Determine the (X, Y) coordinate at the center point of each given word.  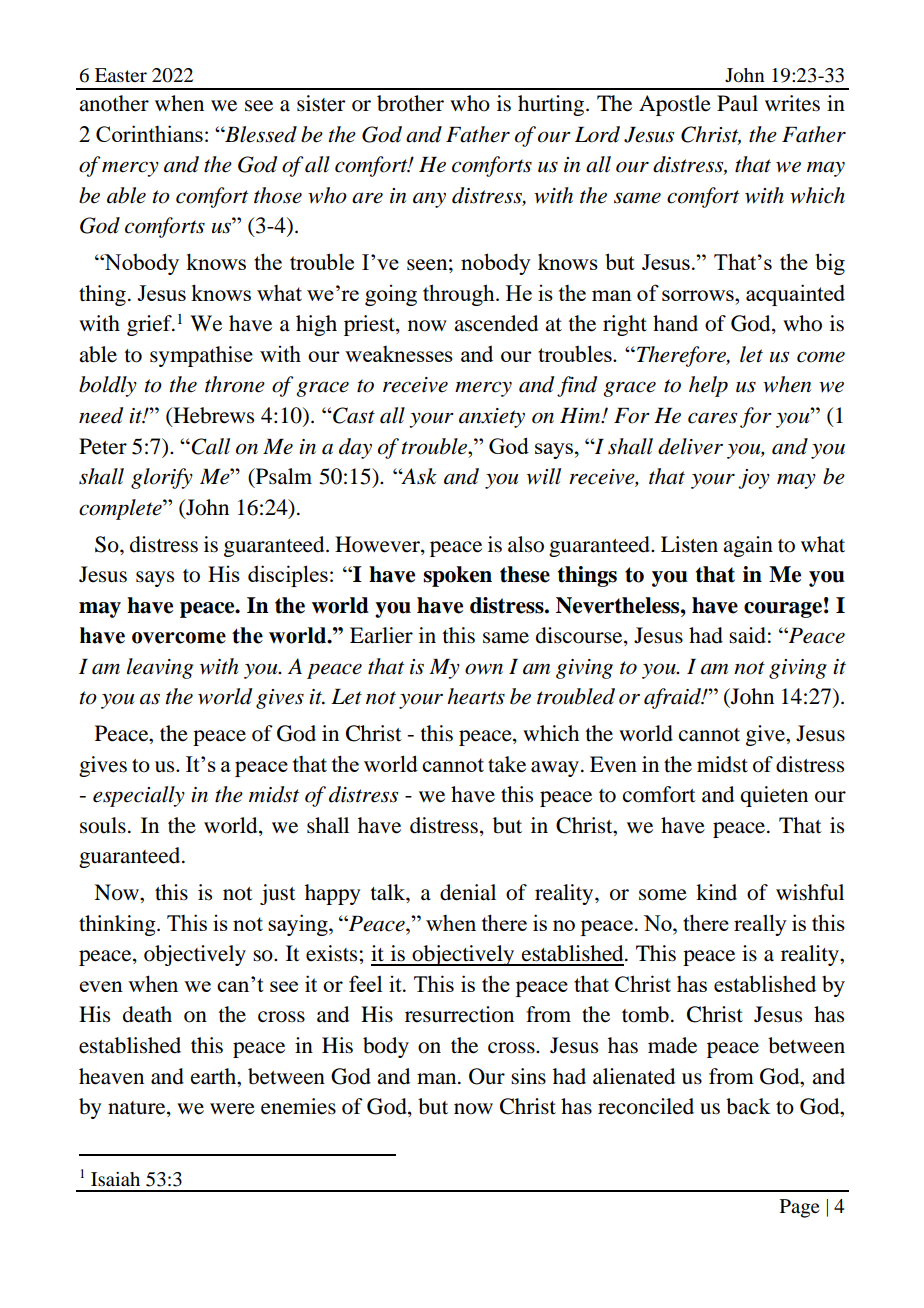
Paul (737, 103)
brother (410, 103)
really (760, 925)
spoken (457, 576)
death (147, 1014)
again (748, 546)
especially (139, 796)
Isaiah (115, 1179)
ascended (496, 323)
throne (235, 384)
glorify (162, 478)
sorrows (699, 295)
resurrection (459, 1014)
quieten (774, 796)
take (507, 764)
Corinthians (149, 133)
